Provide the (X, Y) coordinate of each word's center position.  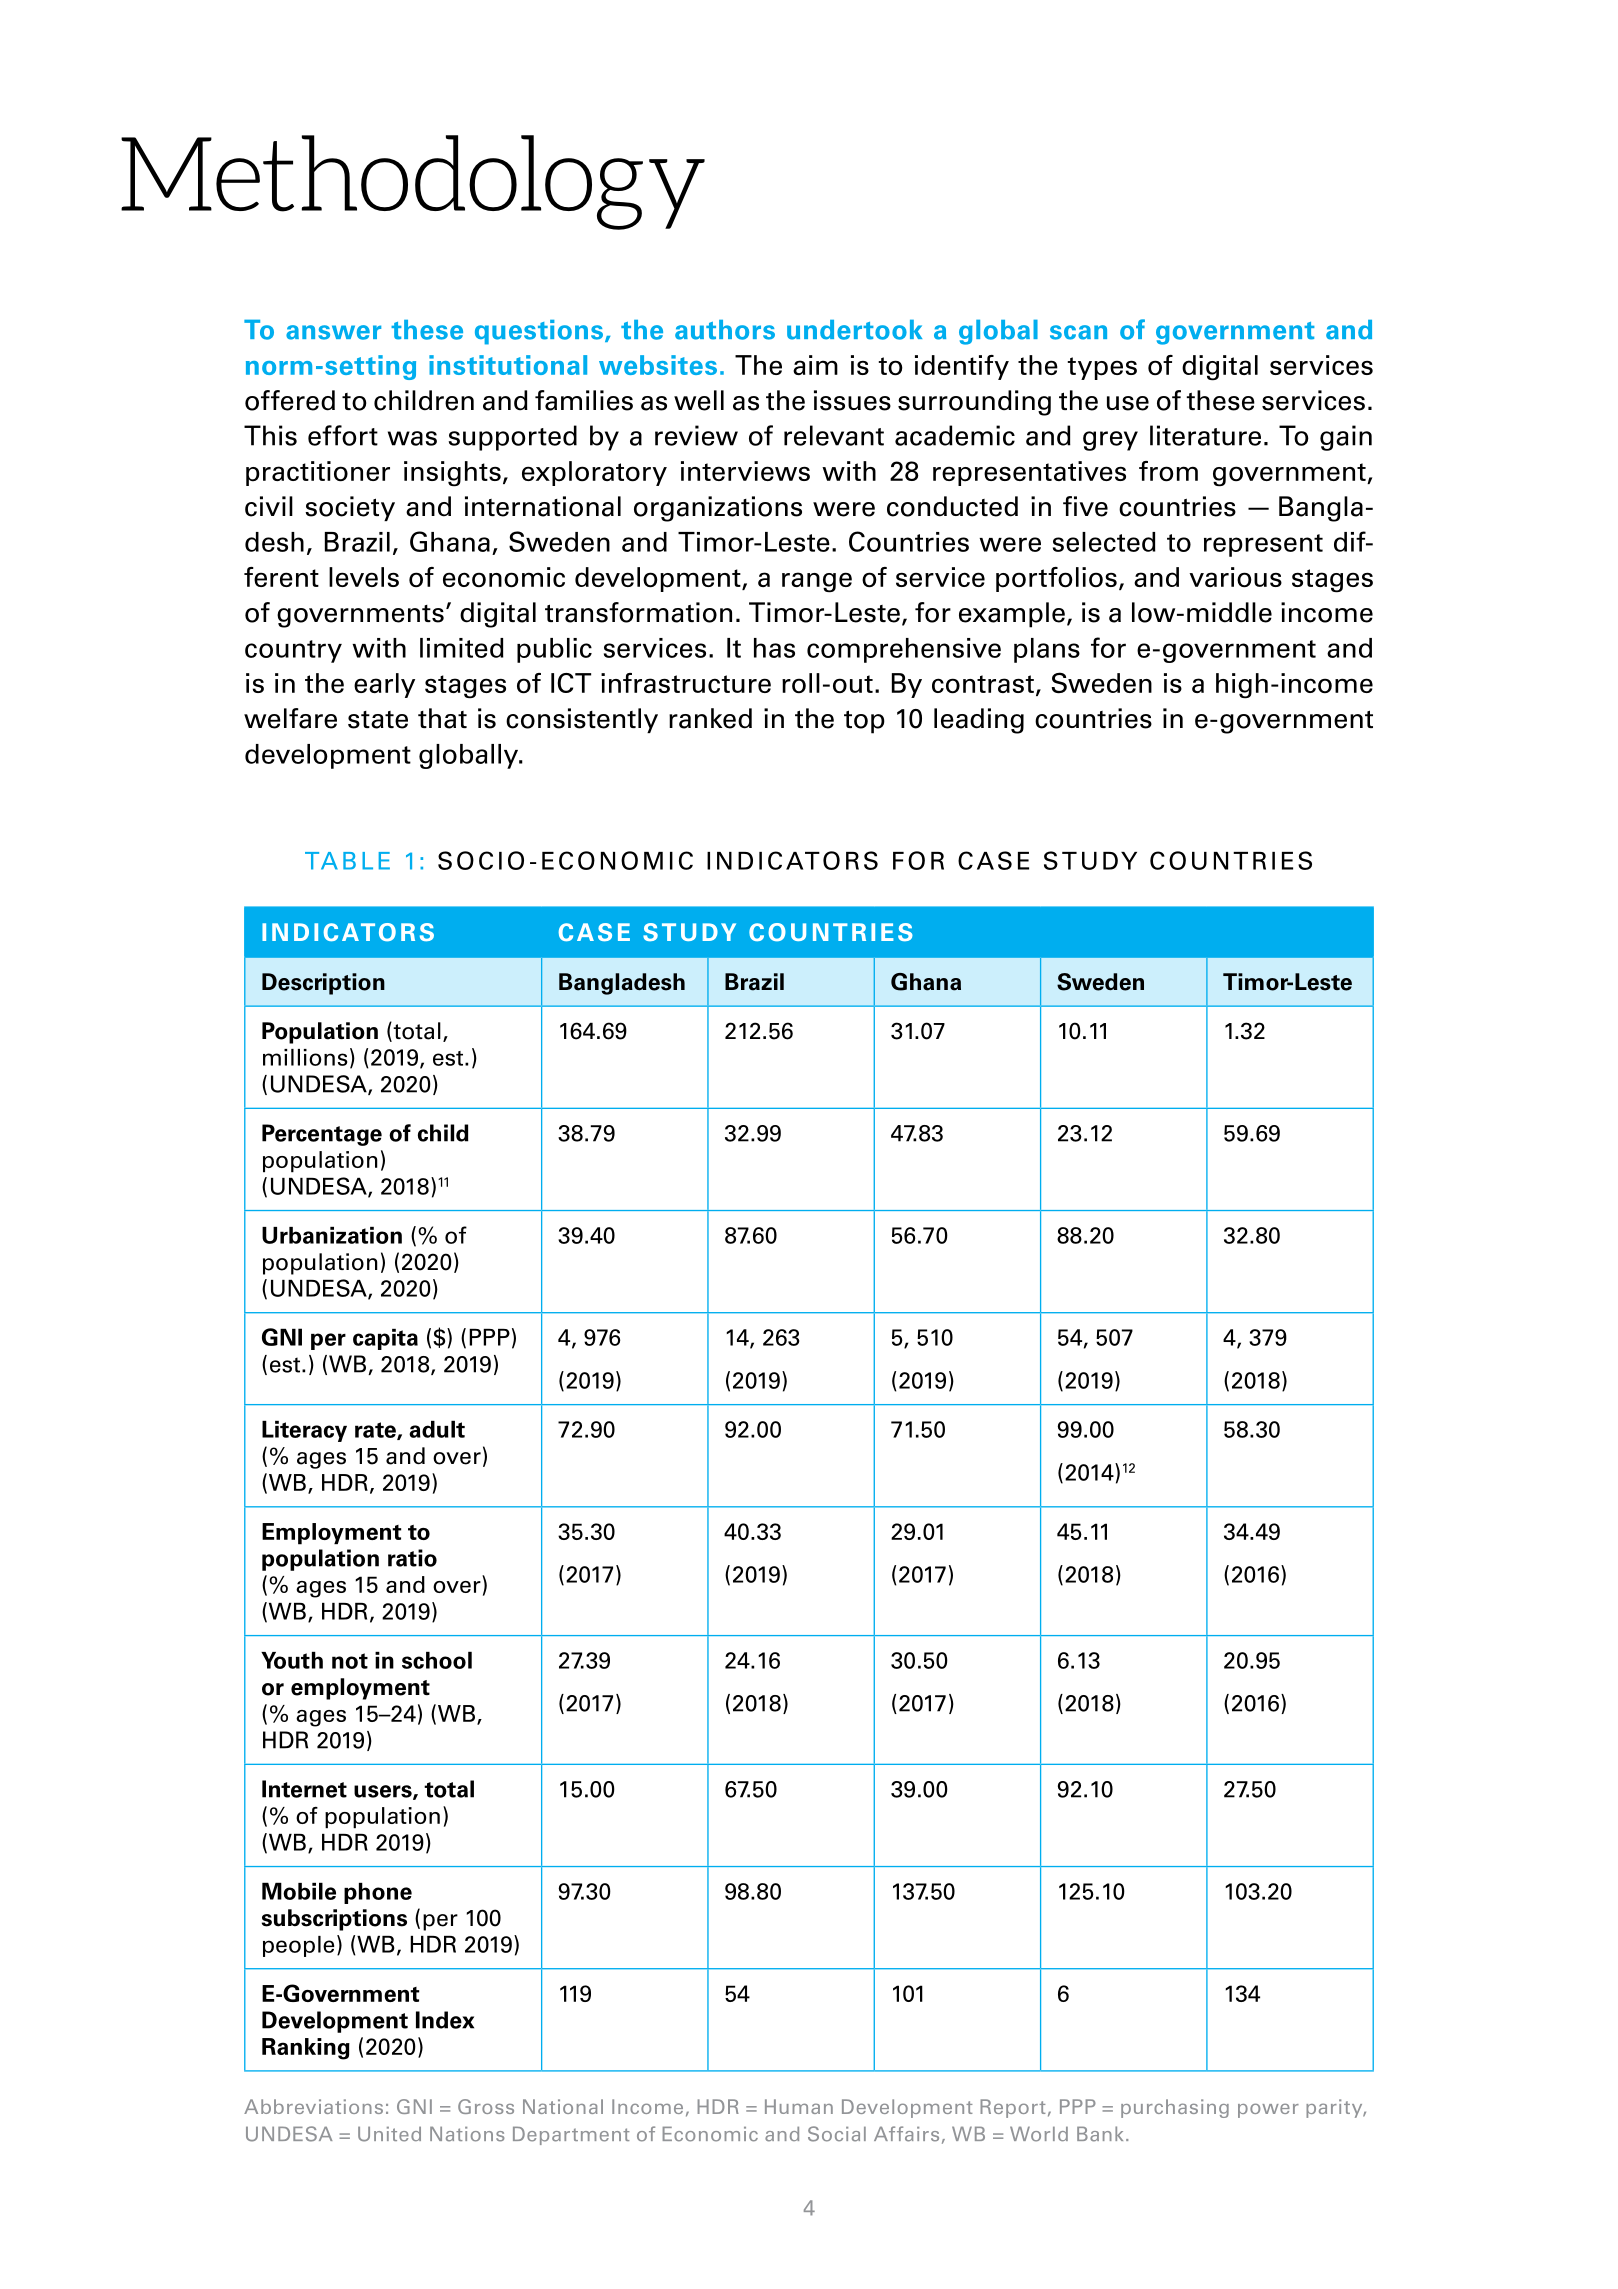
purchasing (1175, 2108)
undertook (854, 330)
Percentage (322, 1135)
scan (1078, 332)
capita (385, 1339)
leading (979, 721)
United (389, 2134)
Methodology (413, 182)
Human (799, 2106)
